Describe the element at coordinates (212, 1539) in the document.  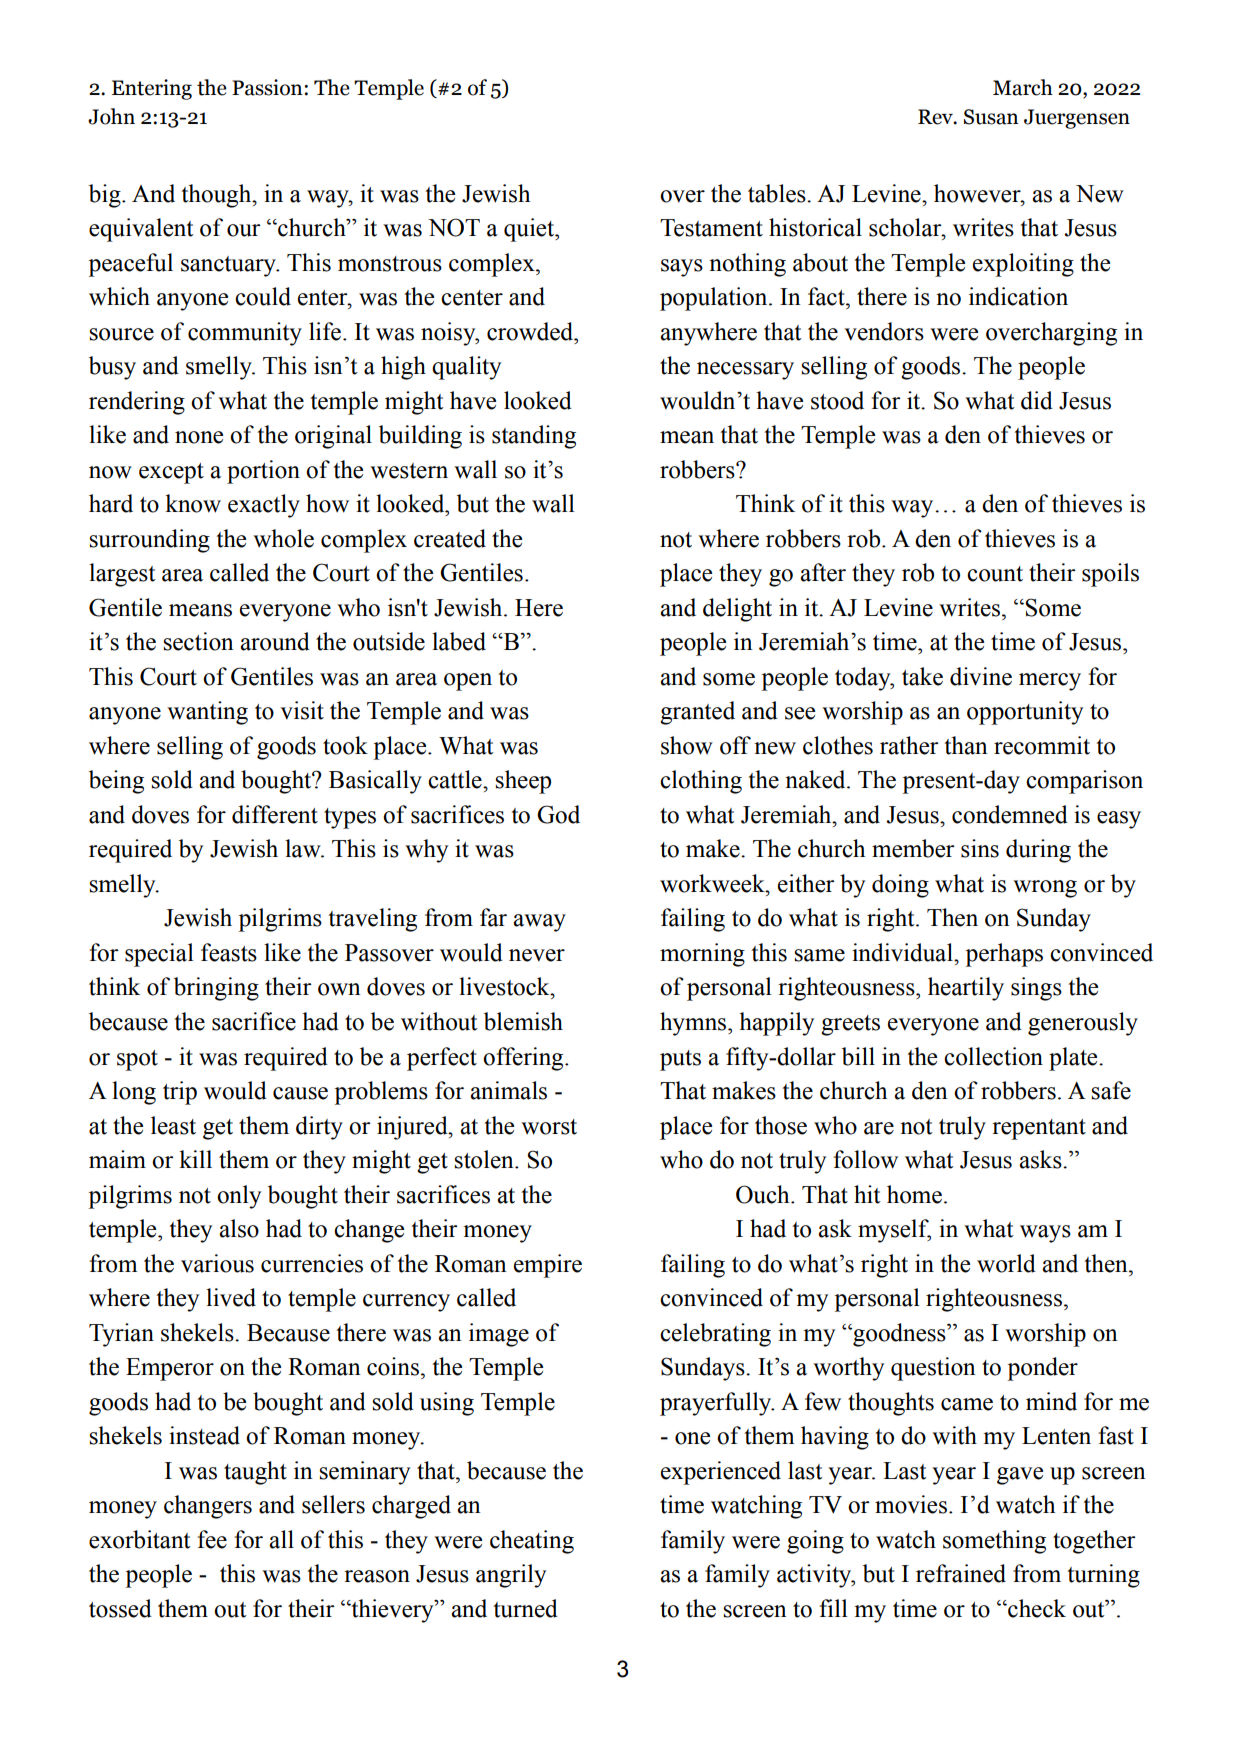
I see `fee` at that location.
